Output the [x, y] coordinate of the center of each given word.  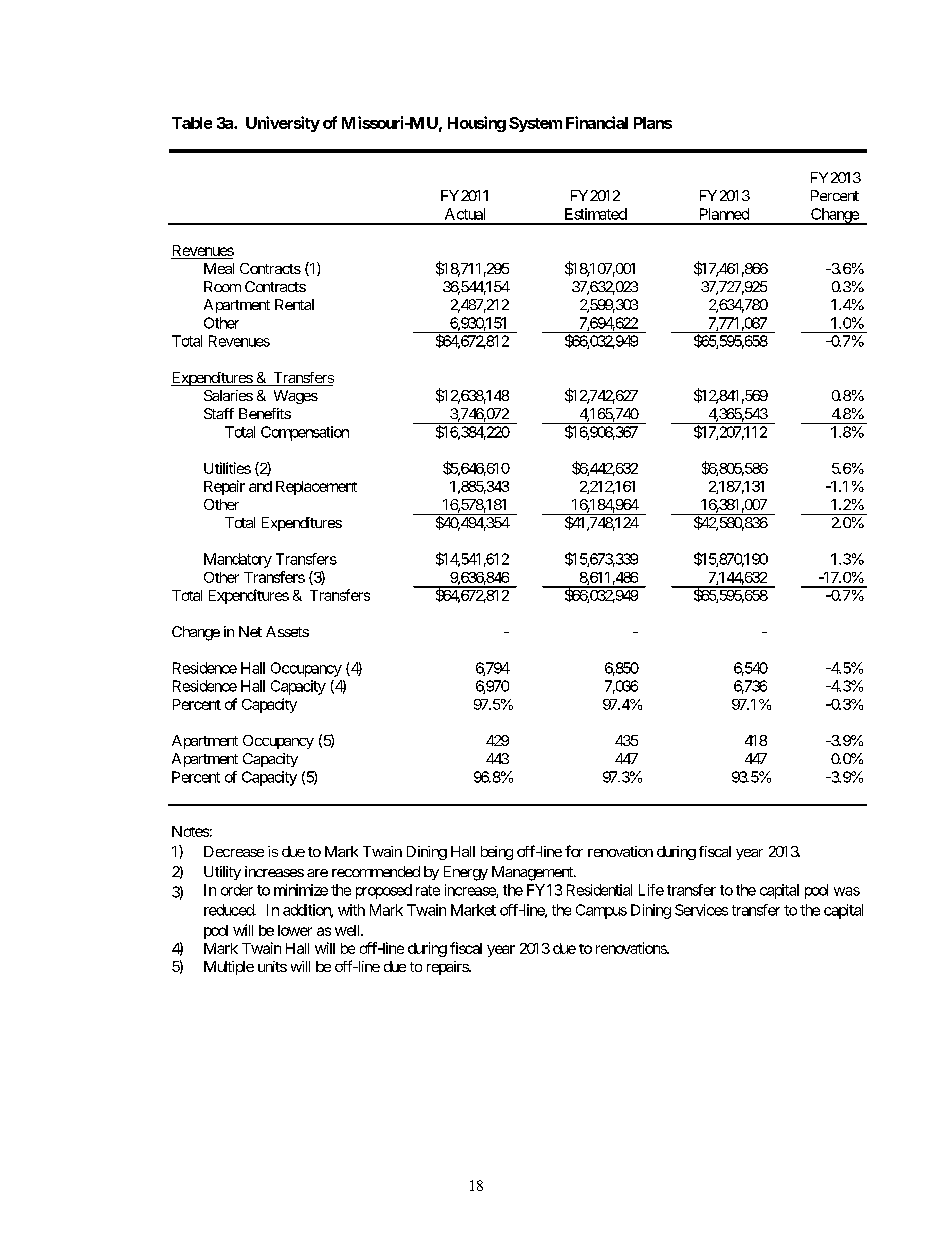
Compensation [305, 433]
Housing [477, 124]
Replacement [316, 488]
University [283, 124]
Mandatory [238, 560]
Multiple [229, 968]
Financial [597, 122]
